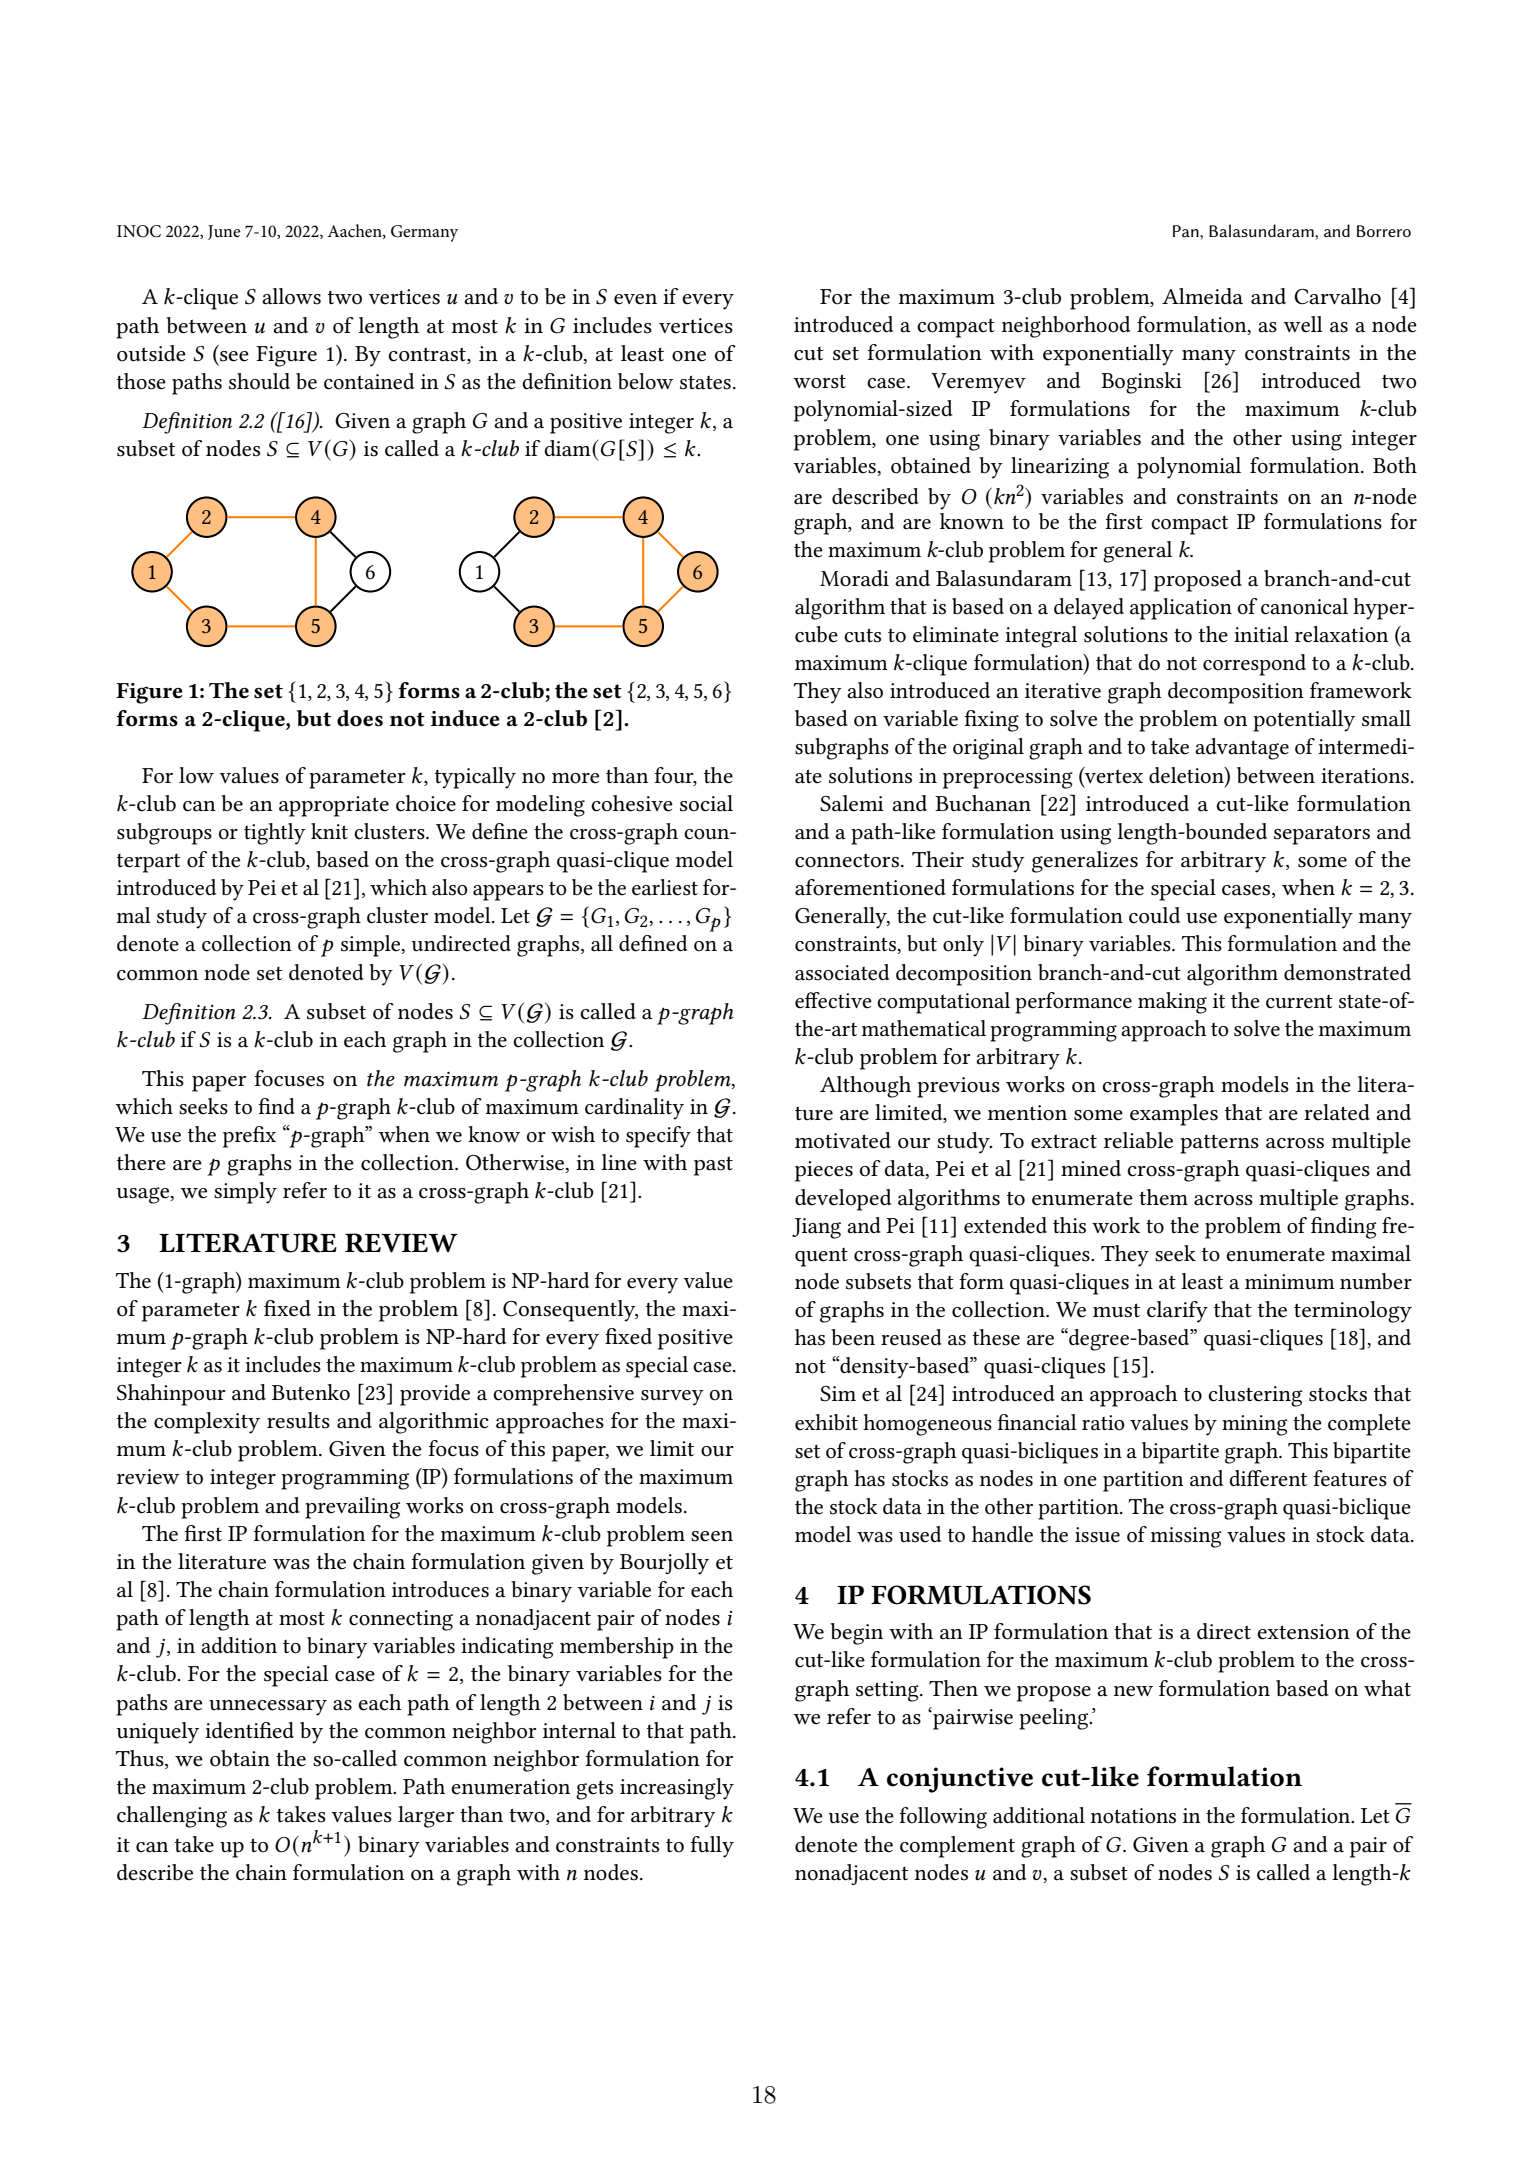 This image has width=1528, height=2161. What do you see at coordinates (833, 1000) in the image?
I see `effective` at bounding box center [833, 1000].
